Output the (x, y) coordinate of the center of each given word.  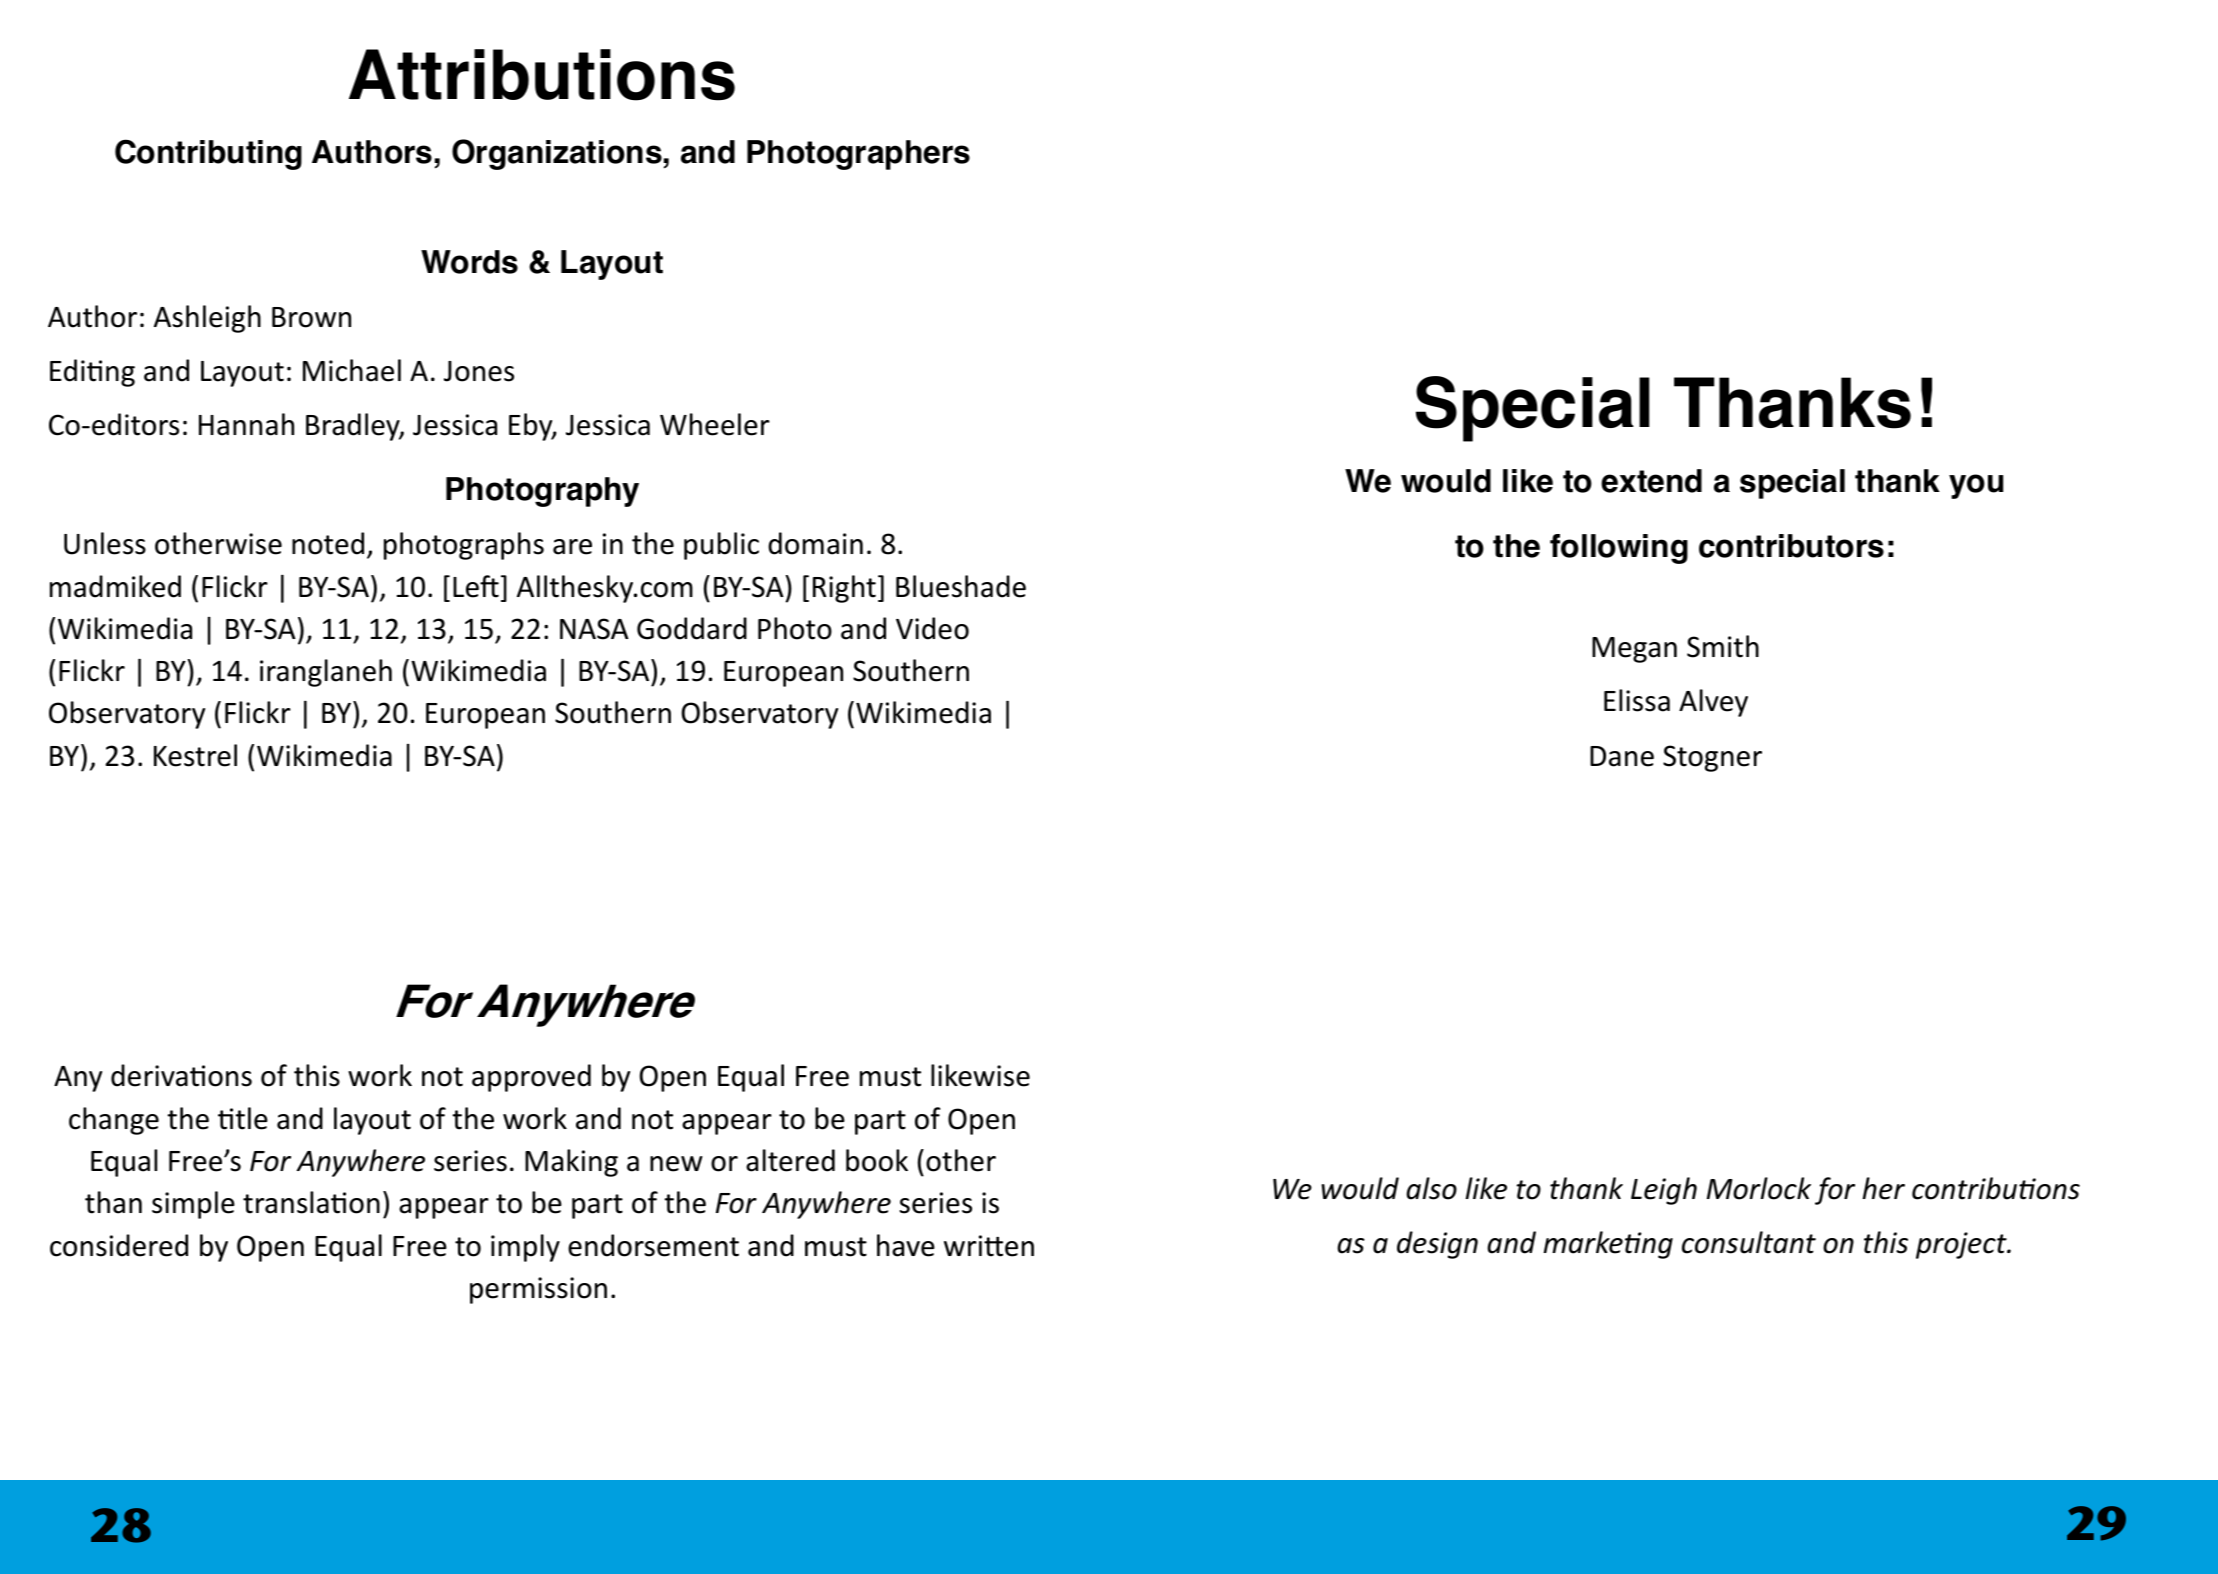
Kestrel (195, 755)
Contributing (208, 154)
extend (1651, 481)
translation (311, 1202)
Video (932, 628)
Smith (1723, 646)
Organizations (557, 154)
